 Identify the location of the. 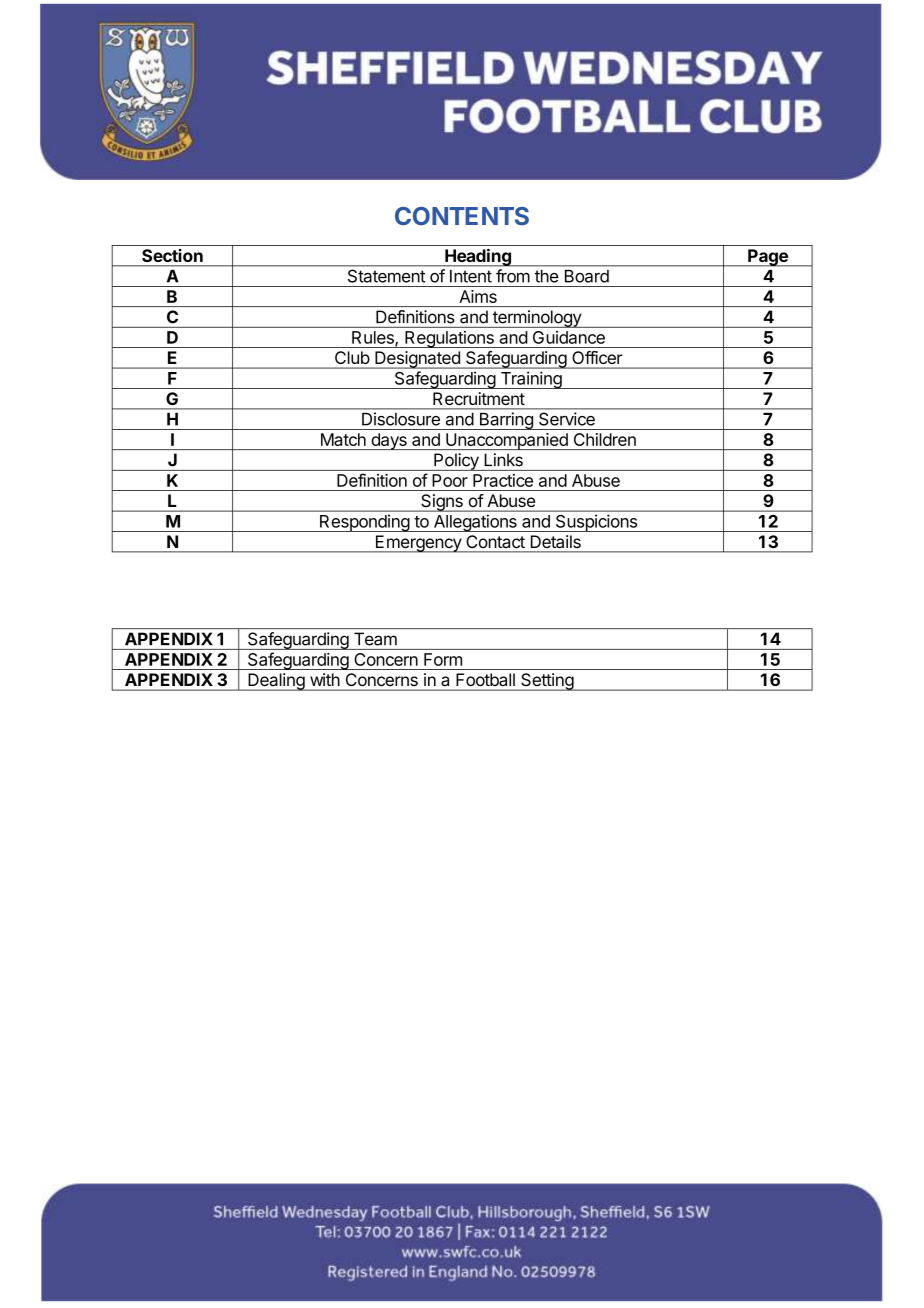
(546, 276).
